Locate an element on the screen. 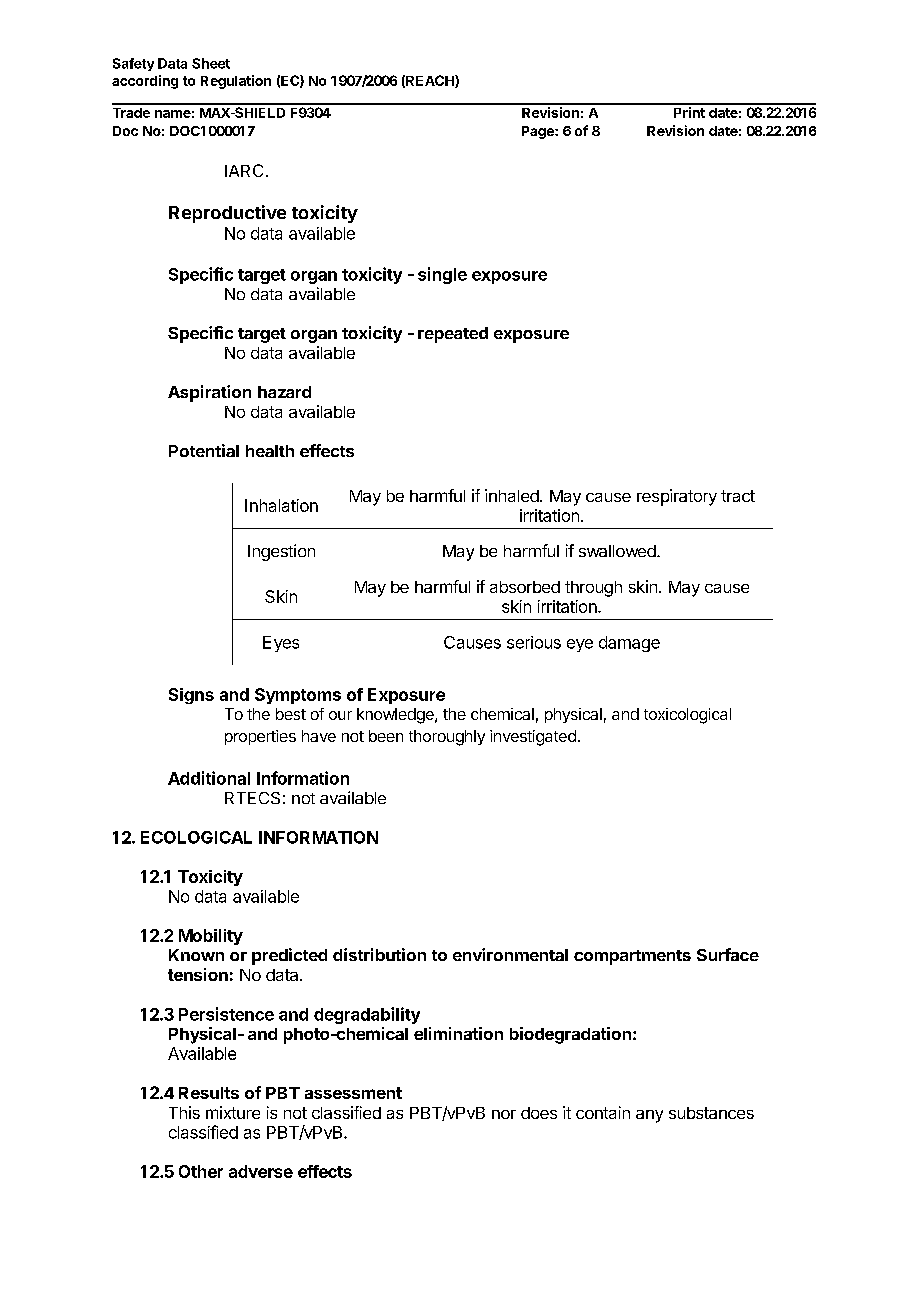 This screenshot has width=924, height=1308. inhaled is located at coordinates (513, 495).
